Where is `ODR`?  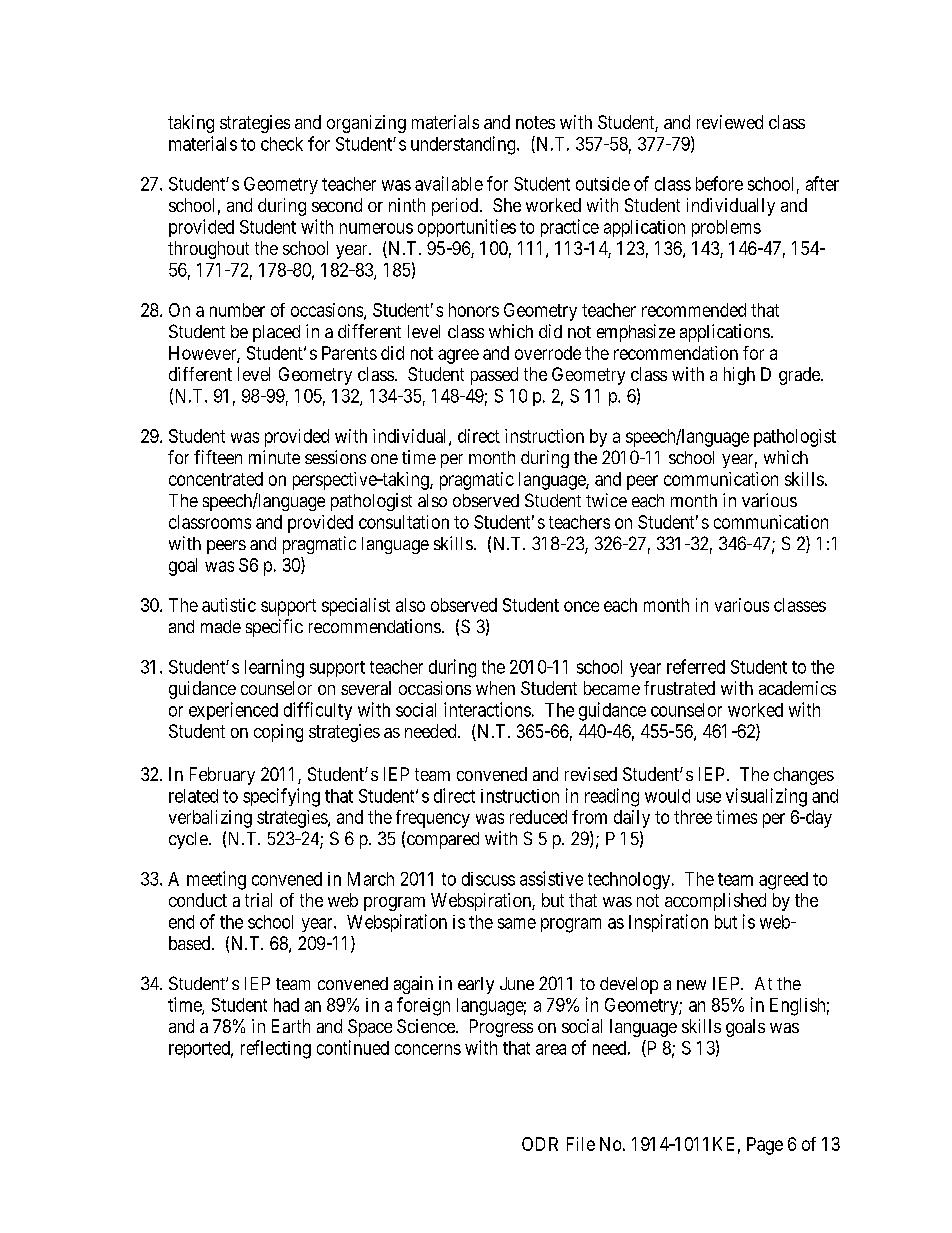
ODR is located at coordinates (540, 1144).
